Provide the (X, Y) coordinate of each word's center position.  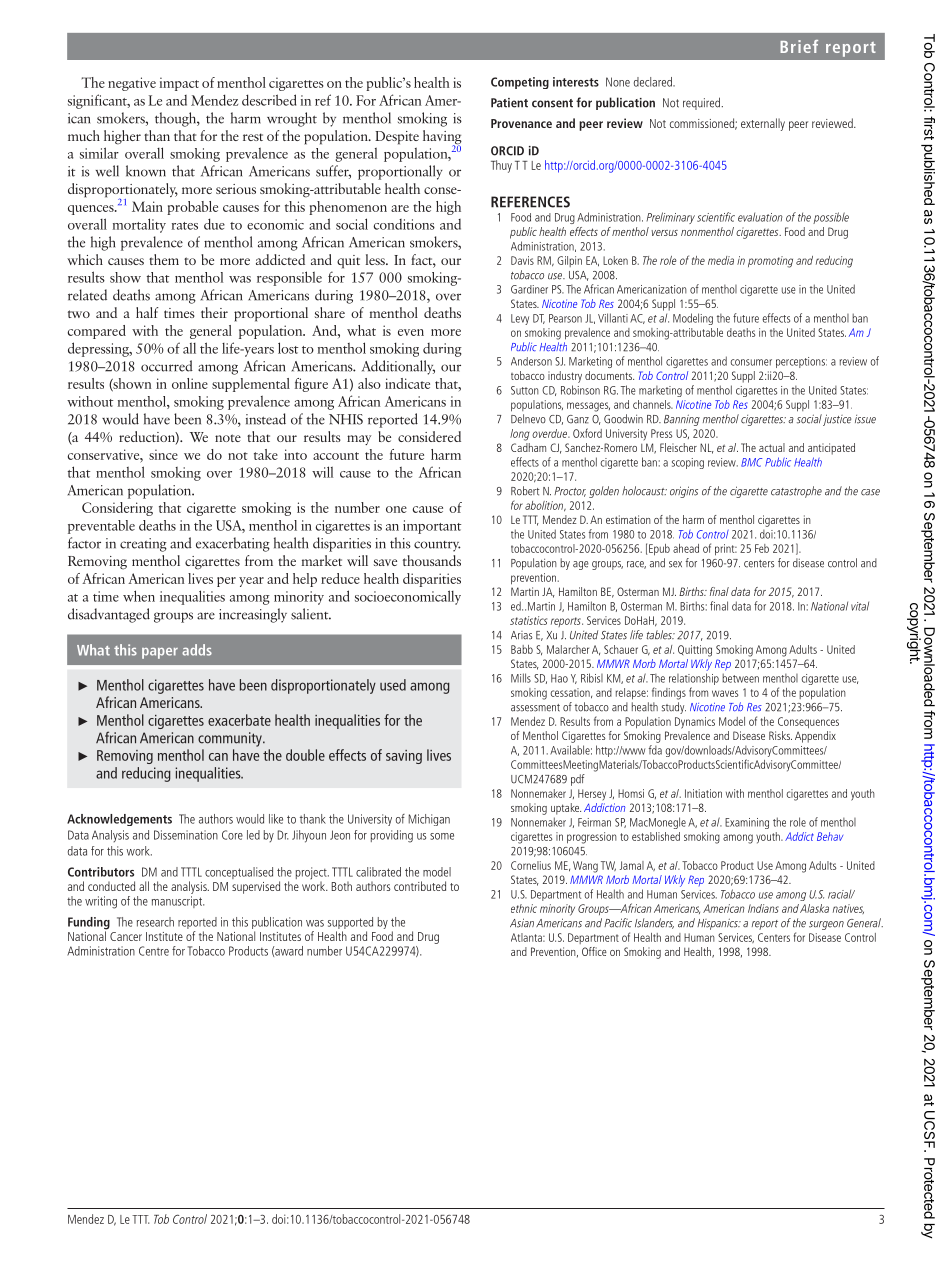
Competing (520, 83)
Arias (521, 635)
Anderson (531, 361)
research (155, 922)
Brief (799, 46)
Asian (522, 923)
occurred (167, 366)
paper (160, 653)
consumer (751, 362)
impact (179, 84)
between (740, 678)
